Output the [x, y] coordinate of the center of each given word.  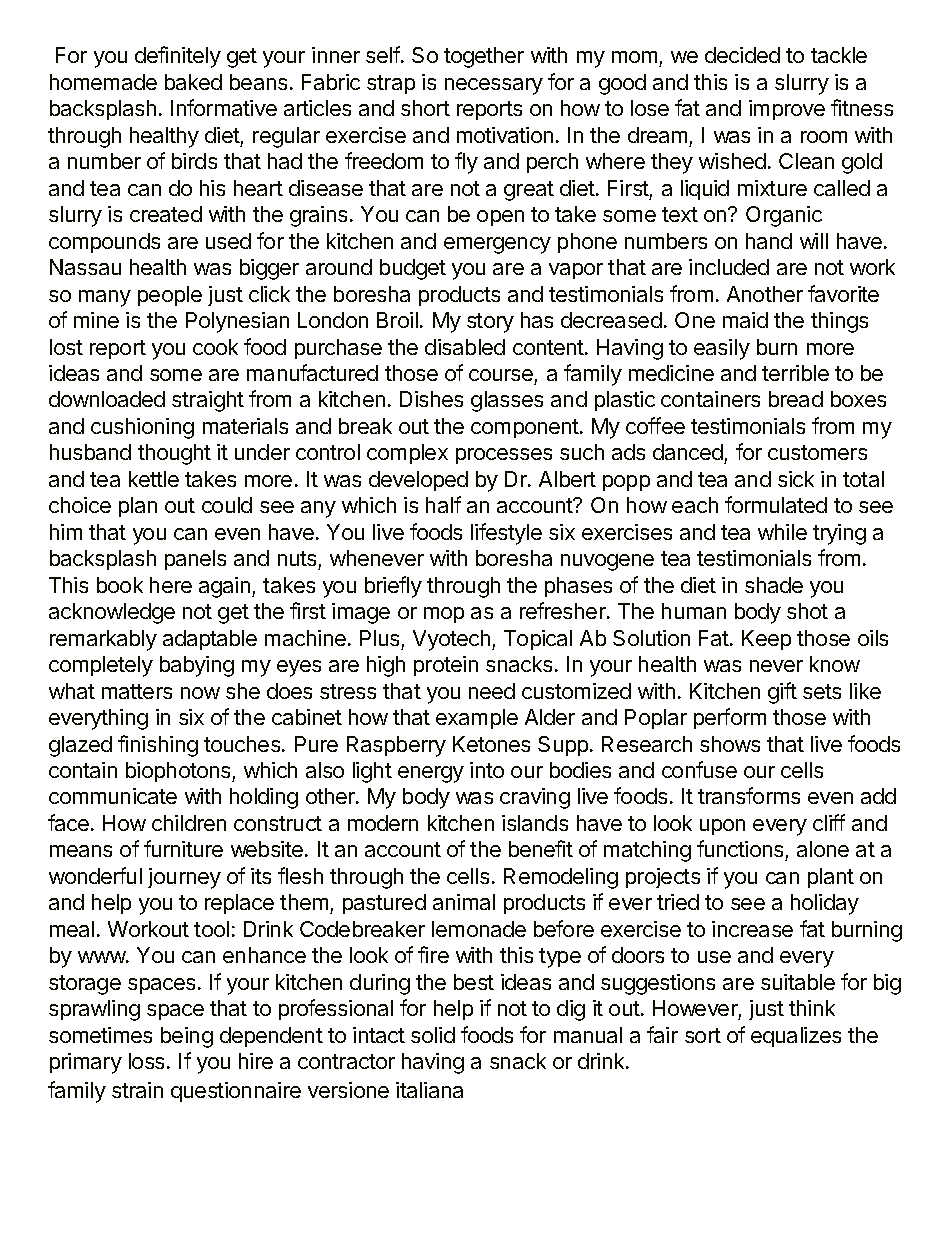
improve [787, 110]
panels [195, 560]
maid [745, 320]
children [189, 823]
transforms [749, 795]
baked [193, 82]
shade [774, 585]
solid [433, 1035]
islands [535, 823]
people [170, 296]
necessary [494, 86]
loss [148, 1061]
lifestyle [506, 534]
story [490, 323]
